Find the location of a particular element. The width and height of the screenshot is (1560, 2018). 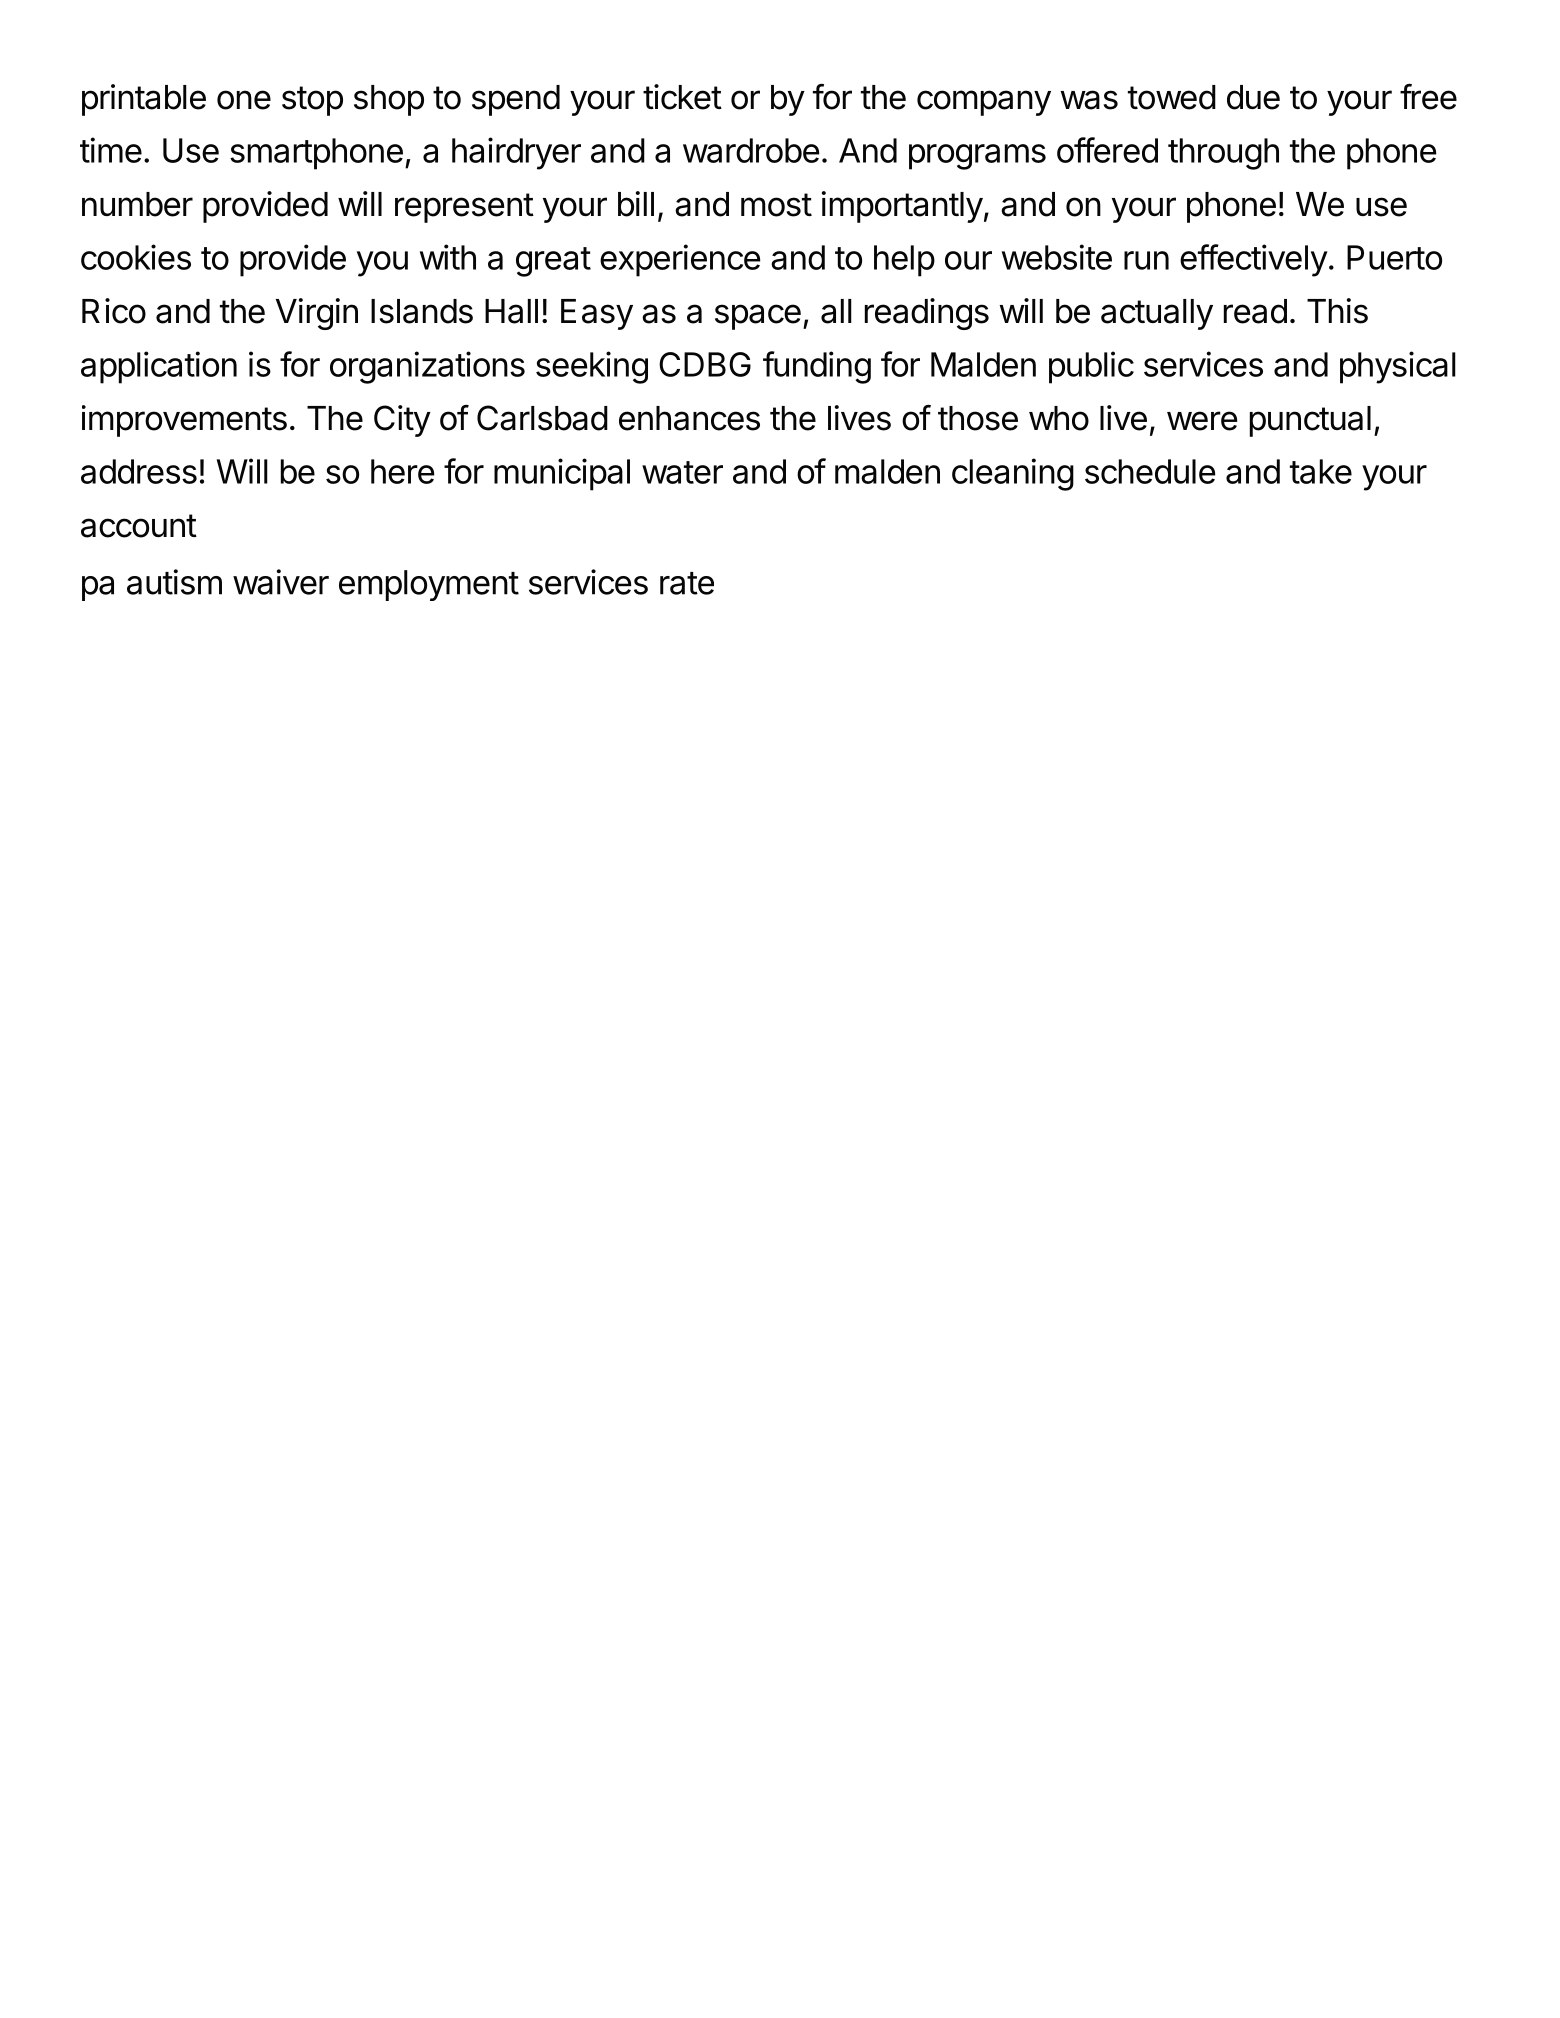

number is located at coordinates (137, 204).
